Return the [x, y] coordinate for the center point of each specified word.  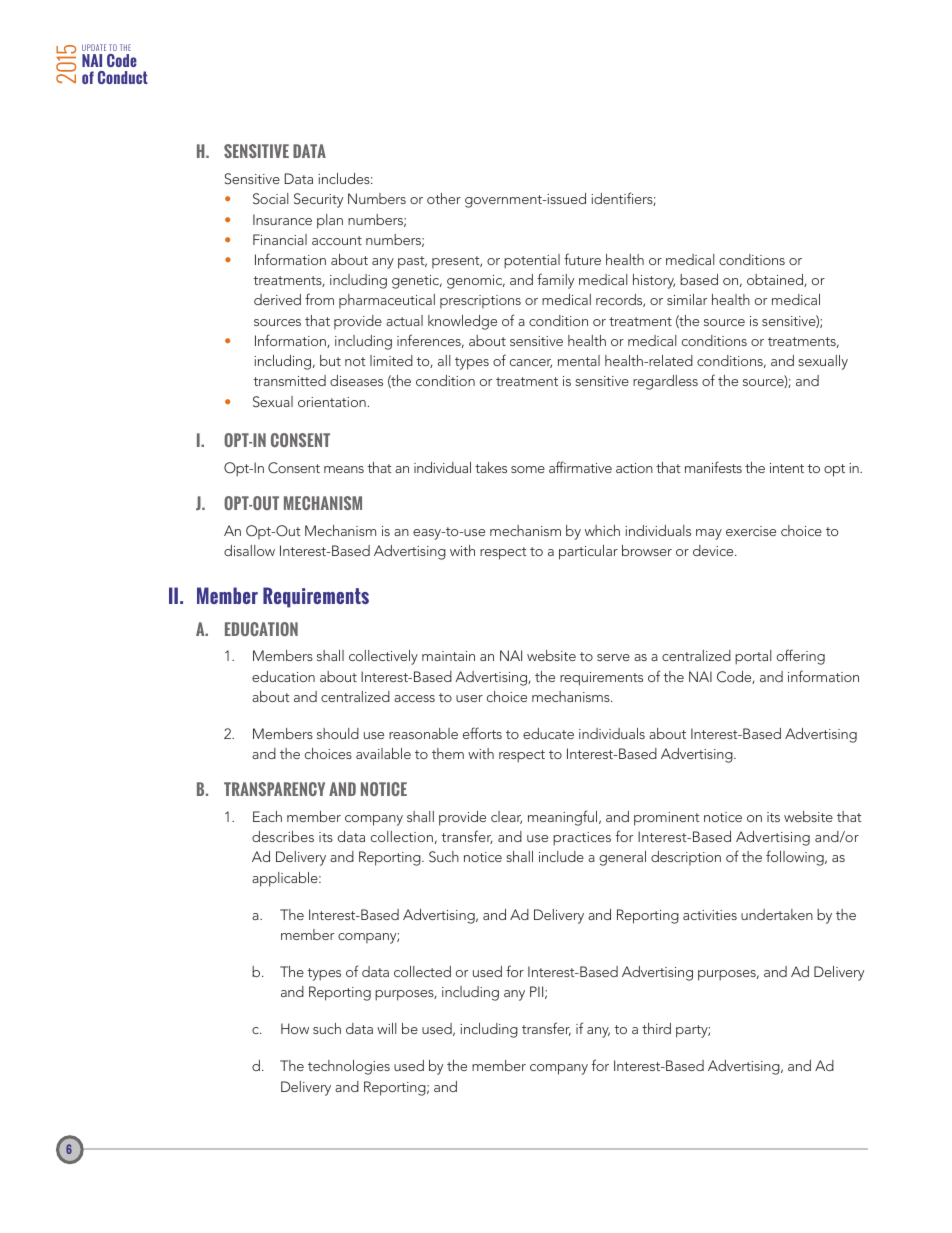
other [444, 198]
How [295, 1028]
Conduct [123, 77]
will [387, 1028]
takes [491, 467]
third [656, 1028]
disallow [249, 550]
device [714, 550]
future [582, 259]
